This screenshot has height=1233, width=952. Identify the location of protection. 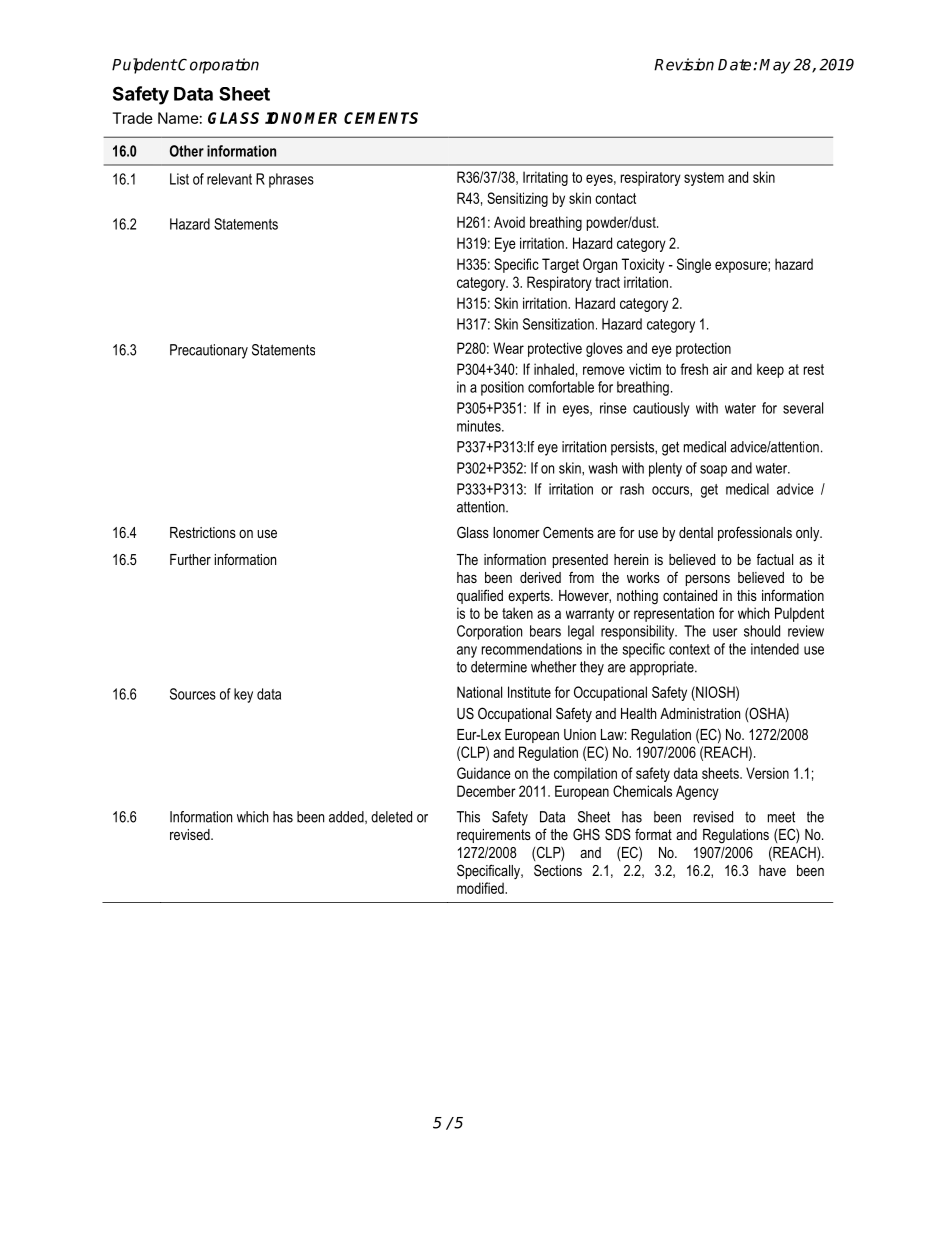
(703, 349).
